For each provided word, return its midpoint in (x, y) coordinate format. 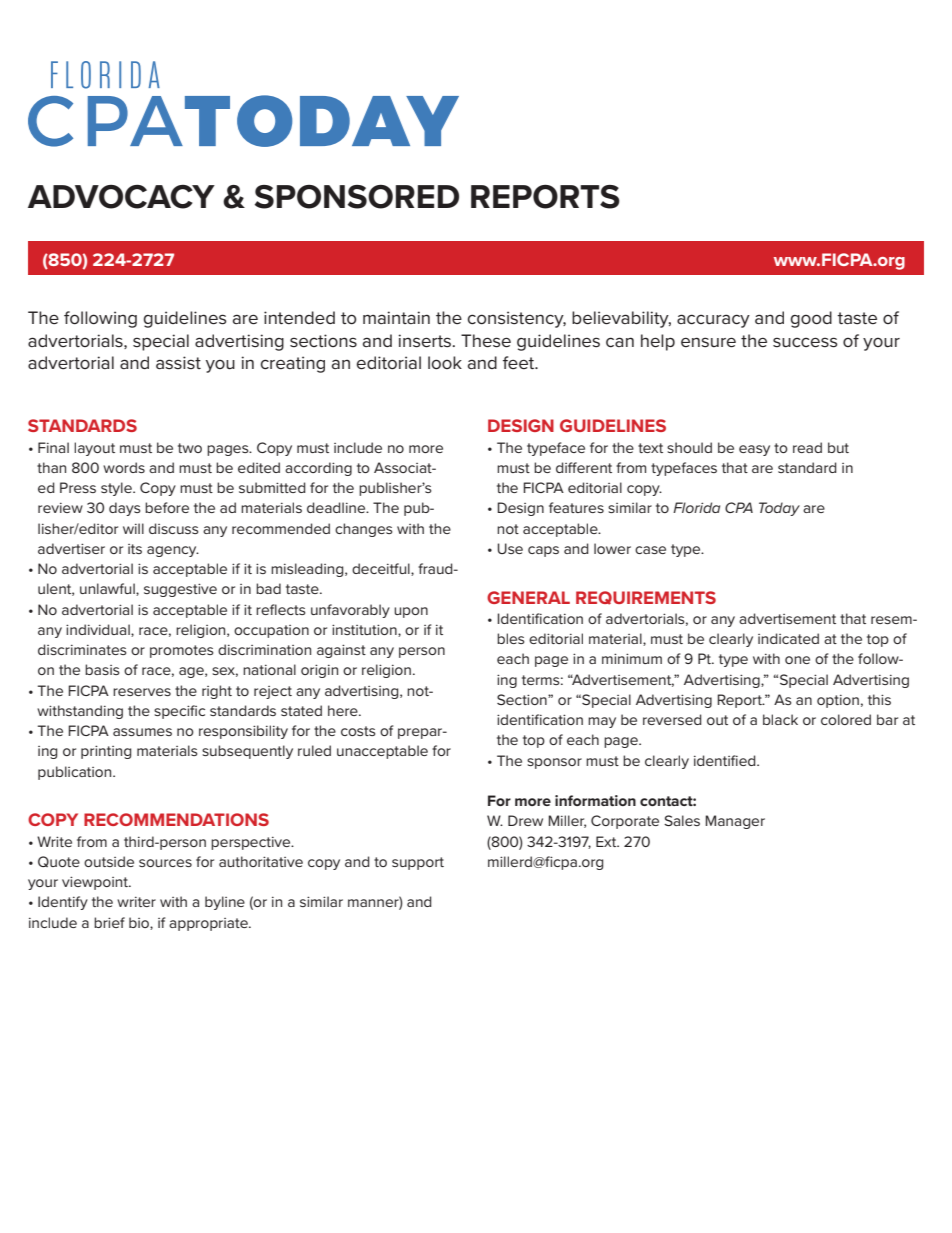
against (341, 651)
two (190, 448)
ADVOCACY (121, 197)
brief (109, 922)
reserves (142, 692)
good (811, 319)
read (807, 447)
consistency (516, 319)
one (797, 660)
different (584, 467)
